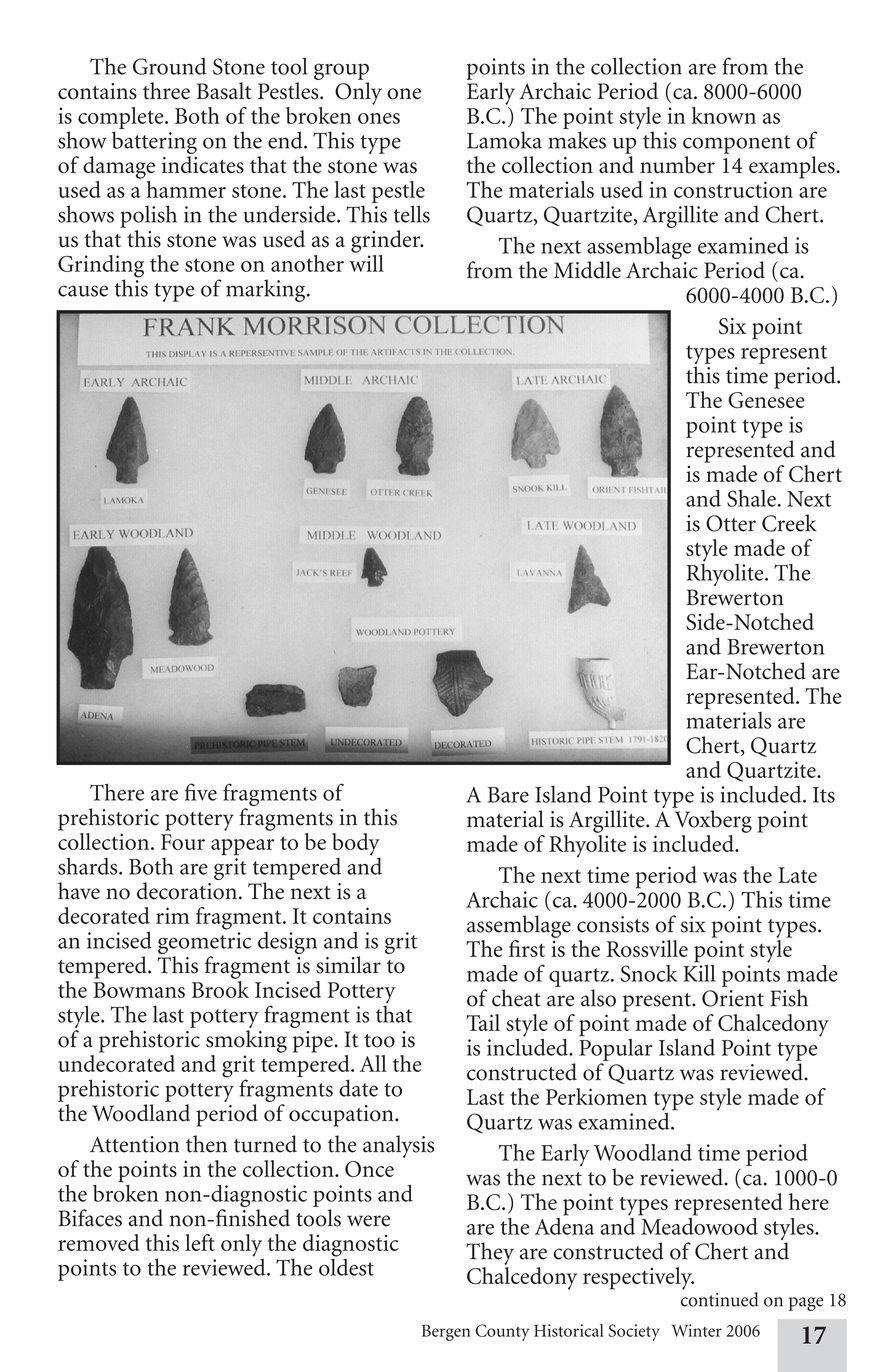  Describe the element at coordinates (751, 498) in the page. I see `Shale` at that location.
